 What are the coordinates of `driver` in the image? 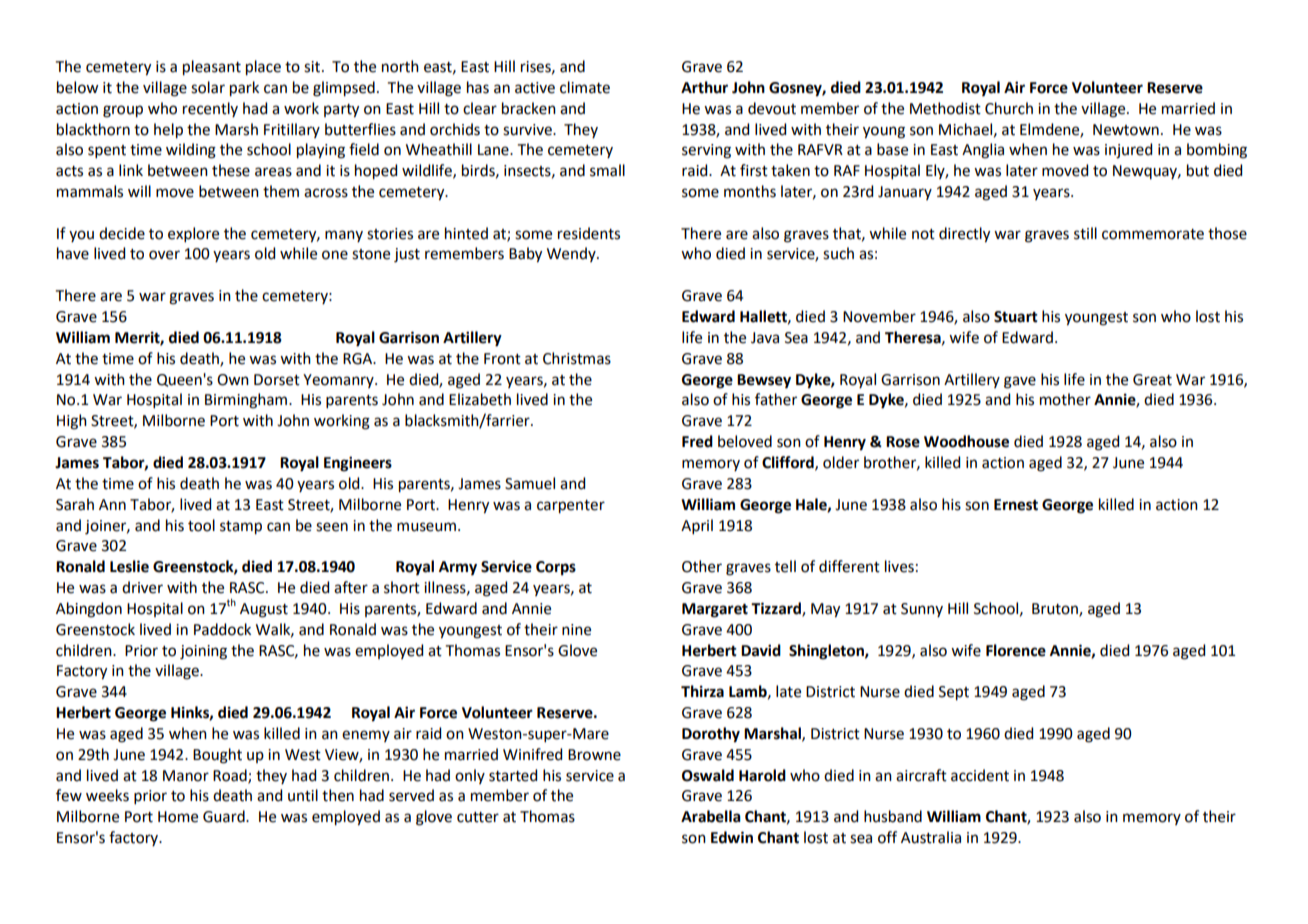 It's located at (142, 587).
